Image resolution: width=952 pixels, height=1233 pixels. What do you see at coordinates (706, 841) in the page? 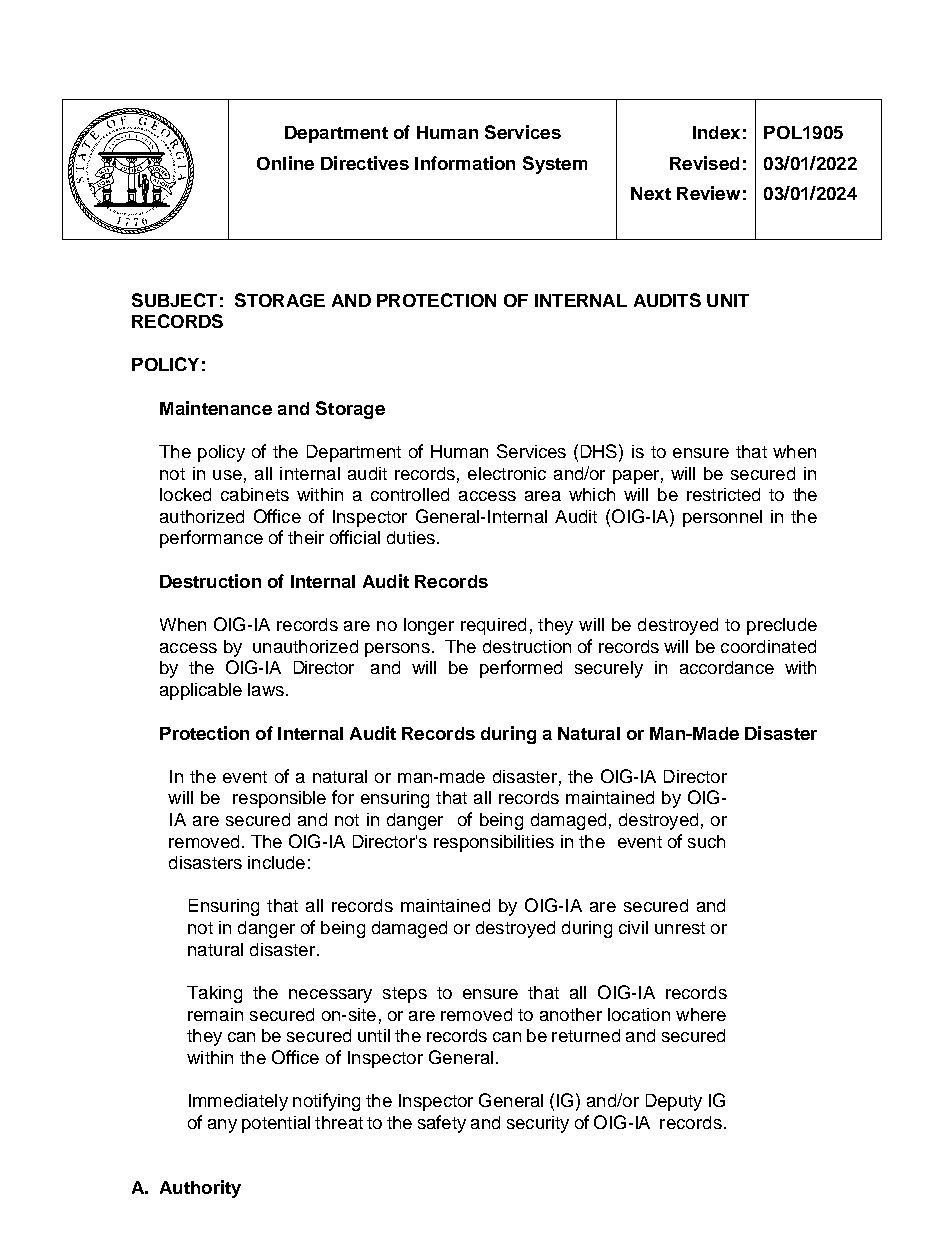
I see `such` at bounding box center [706, 841].
